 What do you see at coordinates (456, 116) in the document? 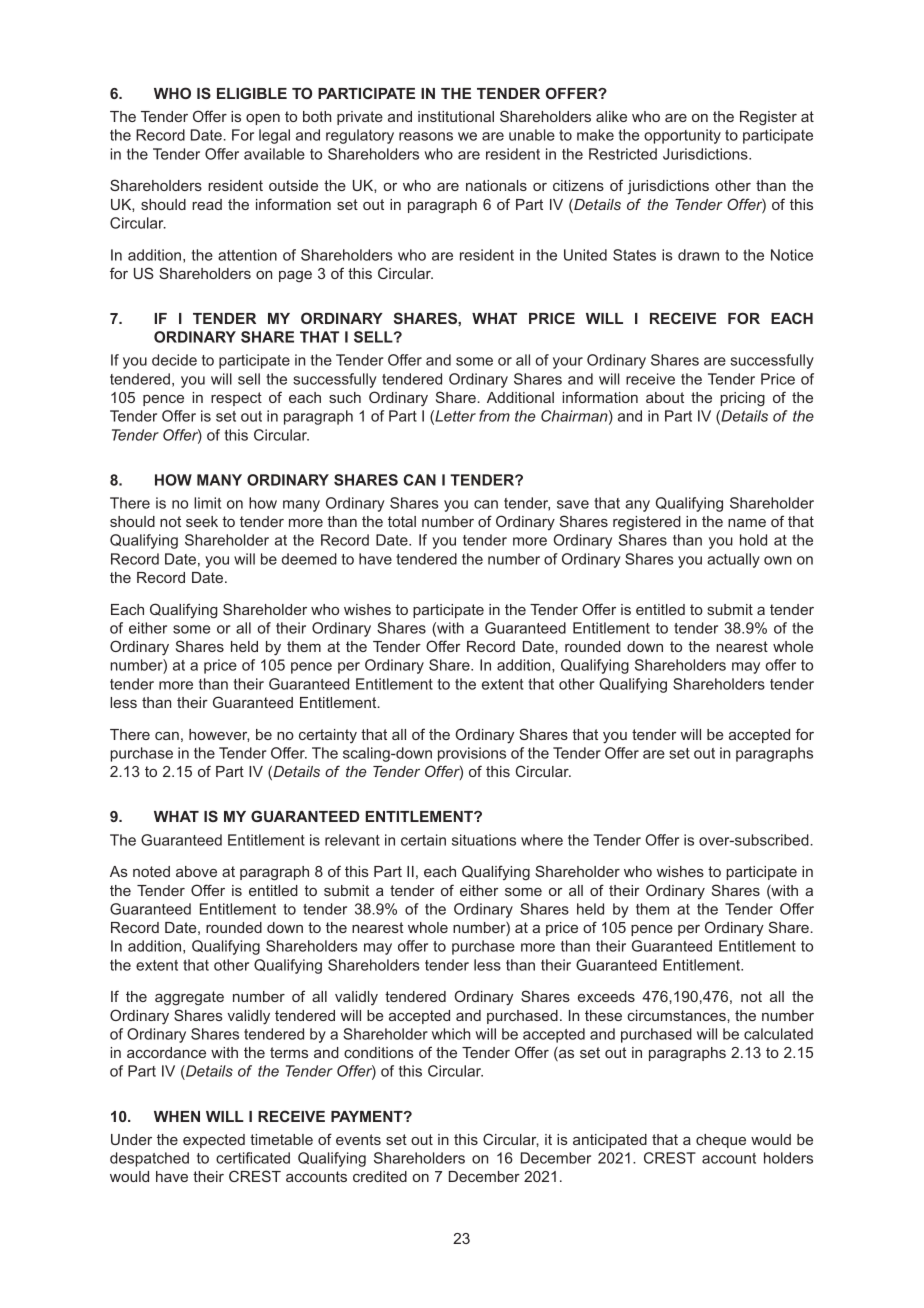
I see `institutional` at bounding box center [456, 116].
